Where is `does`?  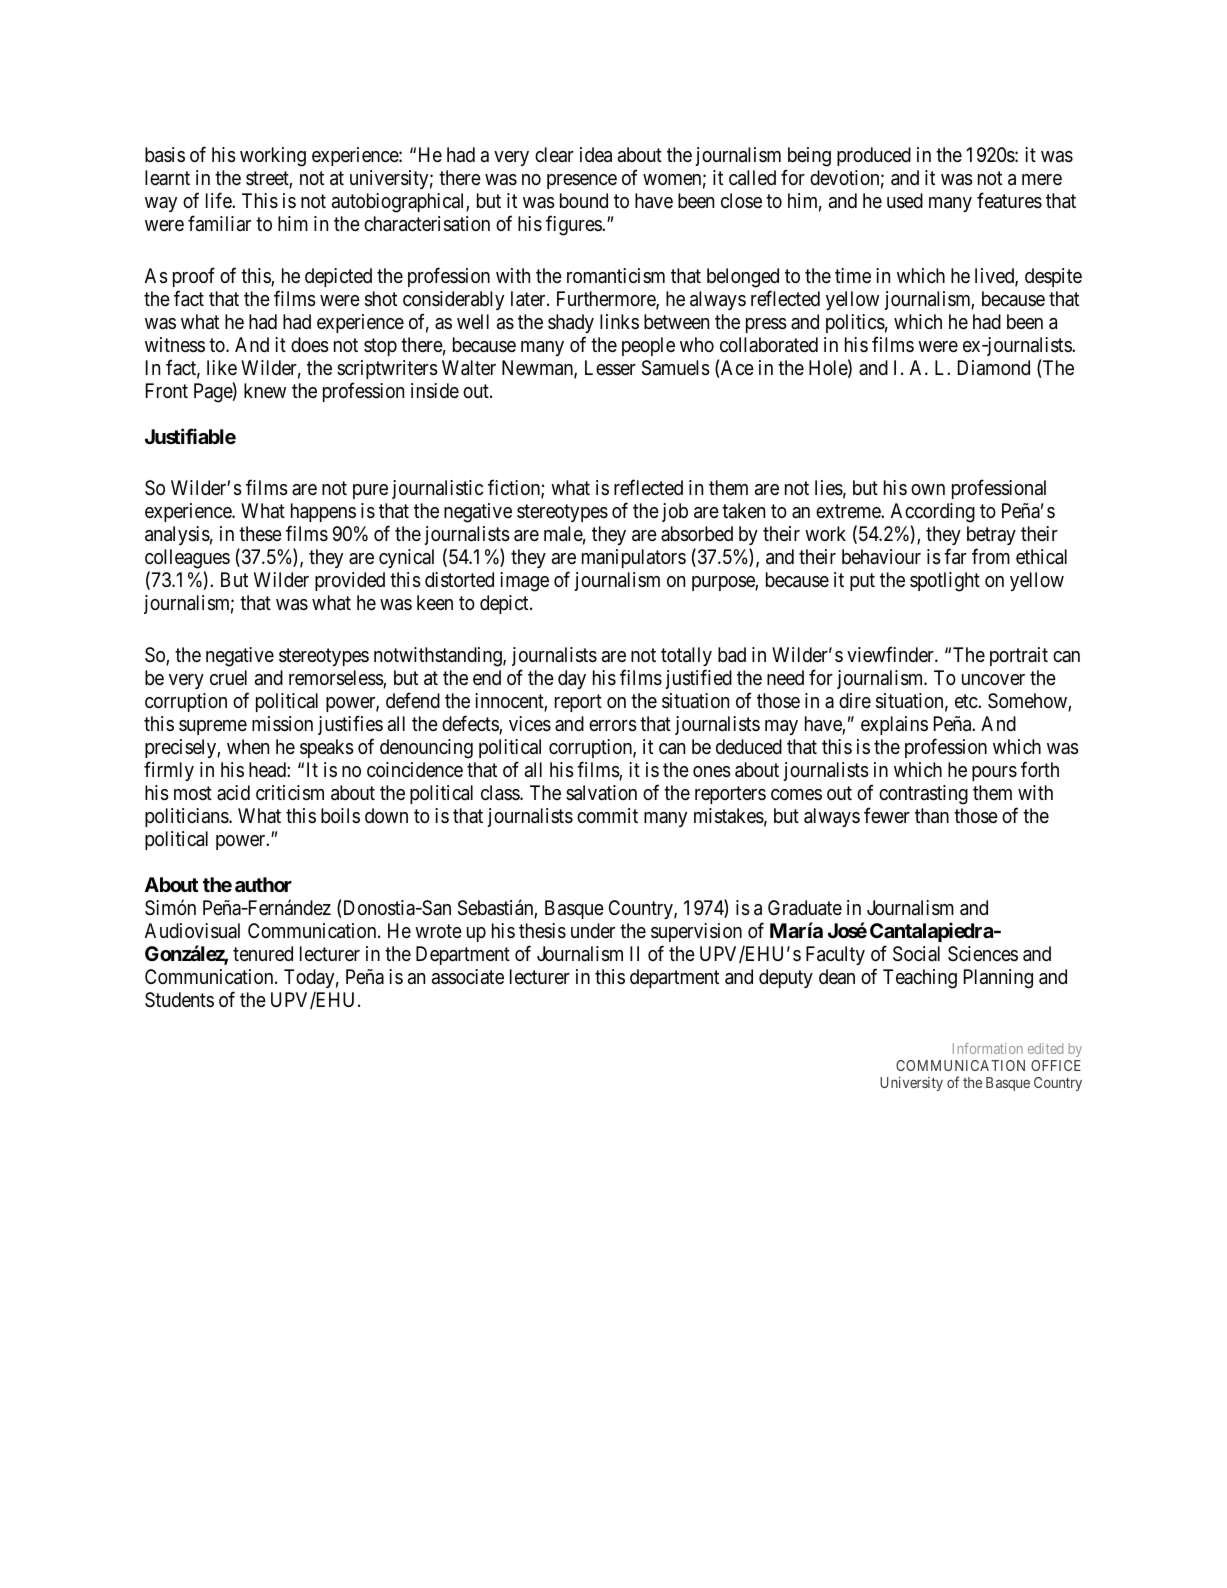
does is located at coordinates (310, 345).
